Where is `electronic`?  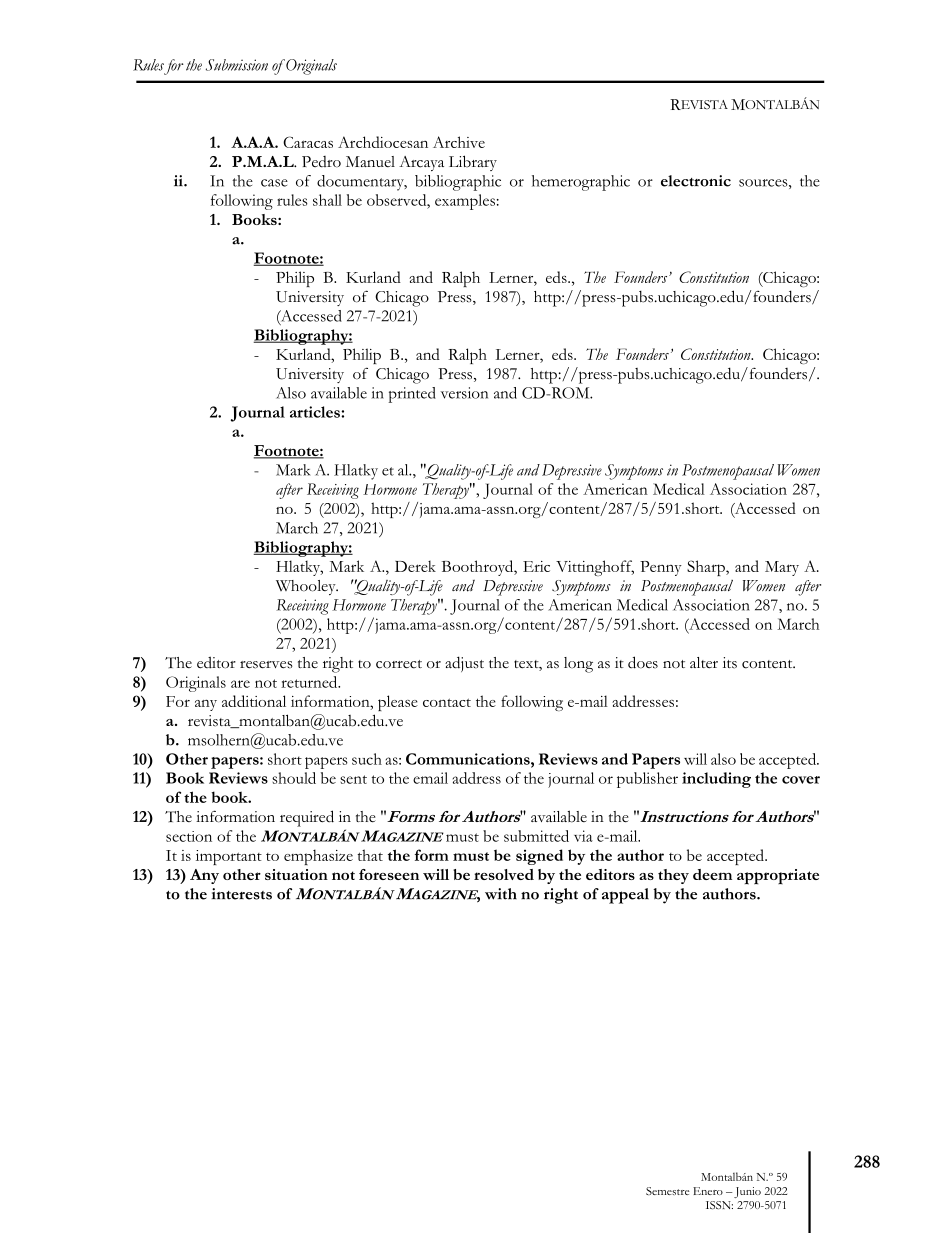
electronic is located at coordinates (696, 181).
